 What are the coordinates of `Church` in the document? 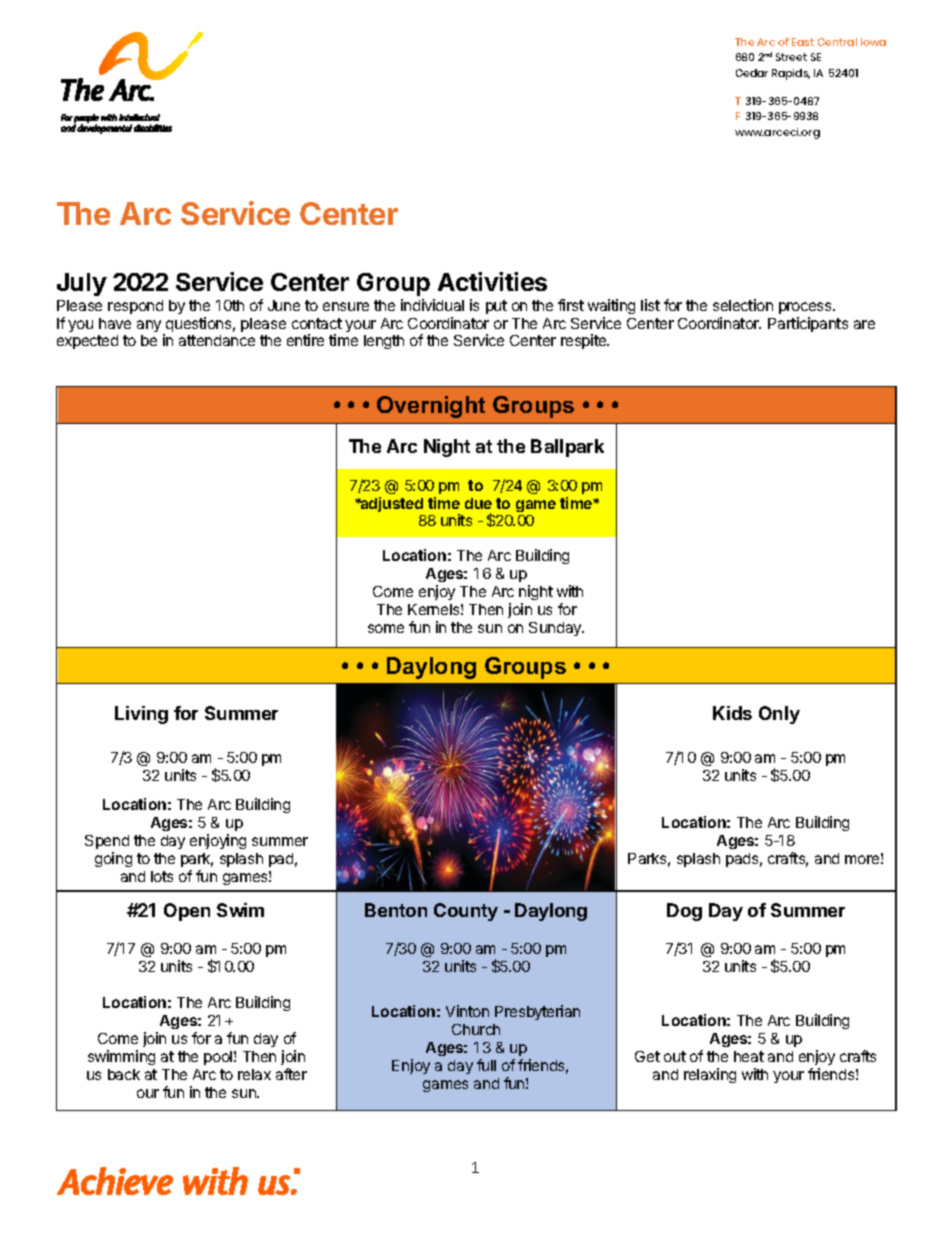 It's located at (476, 1029).
